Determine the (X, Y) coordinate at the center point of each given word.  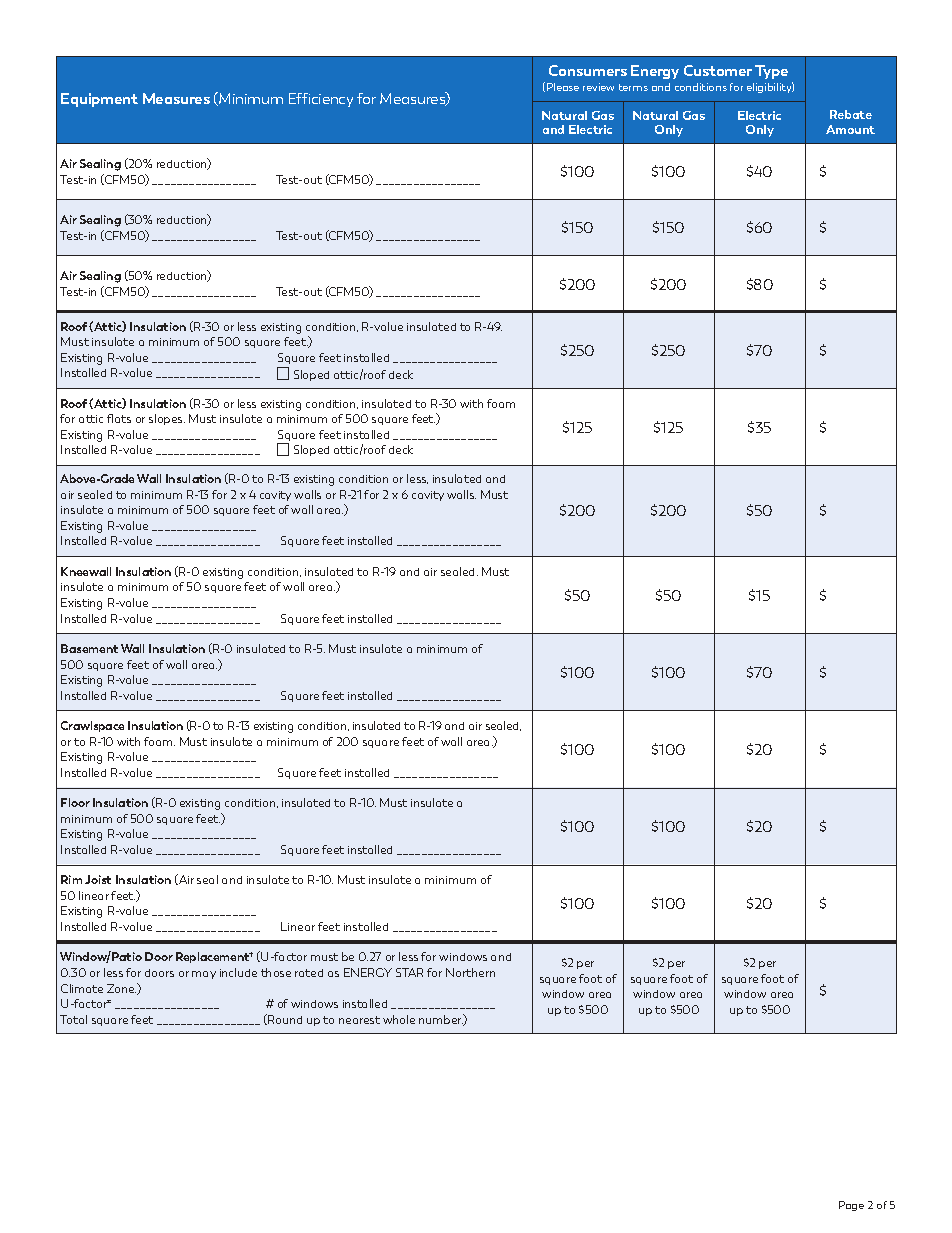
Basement (89, 648)
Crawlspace (92, 726)
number (441, 1020)
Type (771, 72)
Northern (470, 972)
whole (399, 1019)
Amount (850, 129)
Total (73, 1019)
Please (563, 87)
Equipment (99, 100)
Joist (98, 879)
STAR (409, 972)
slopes (167, 419)
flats (119, 418)
